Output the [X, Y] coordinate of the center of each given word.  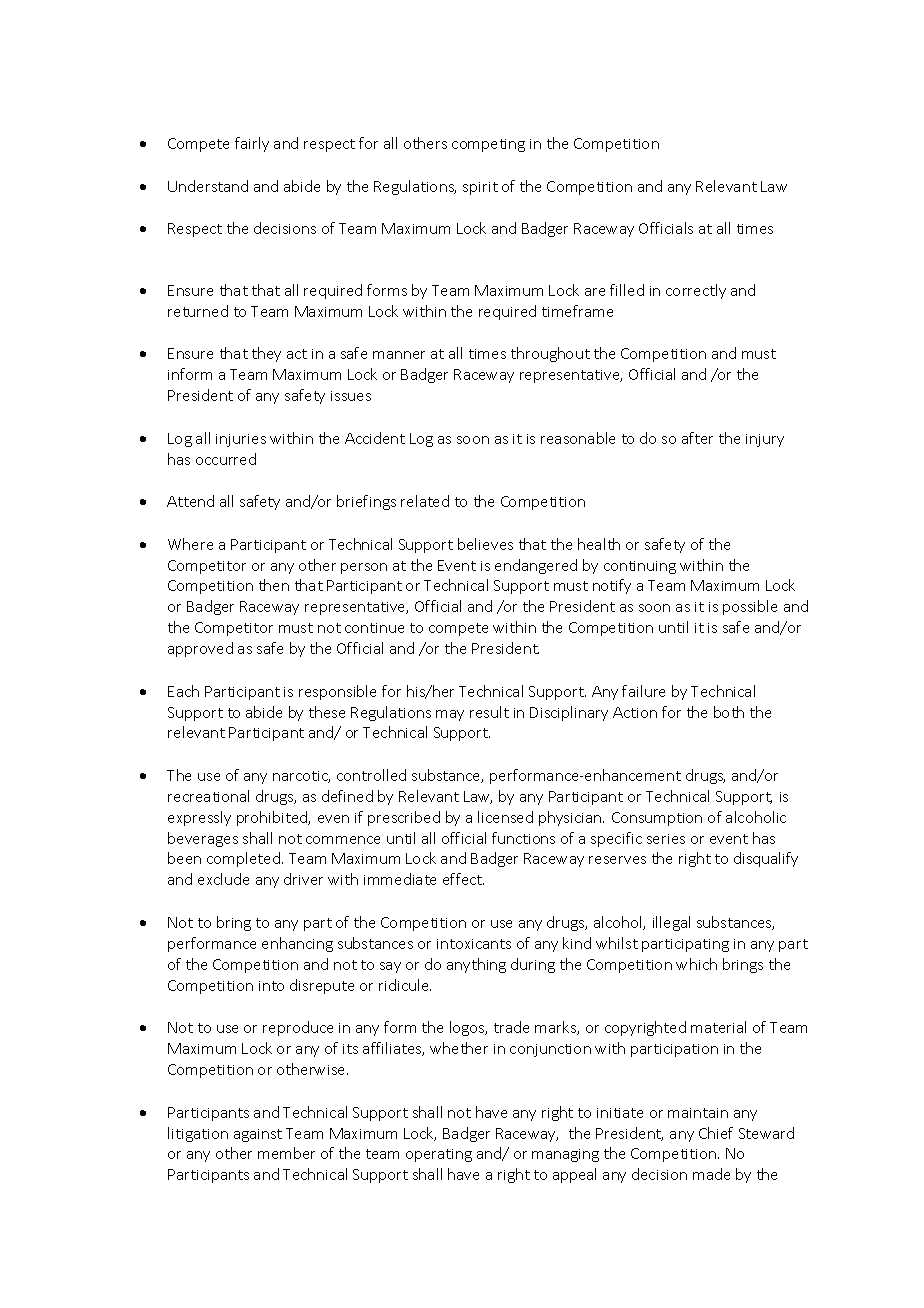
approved [200, 649]
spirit [480, 188]
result [489, 712]
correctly [696, 291]
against [258, 1135]
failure [643, 691]
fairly [252, 144]
